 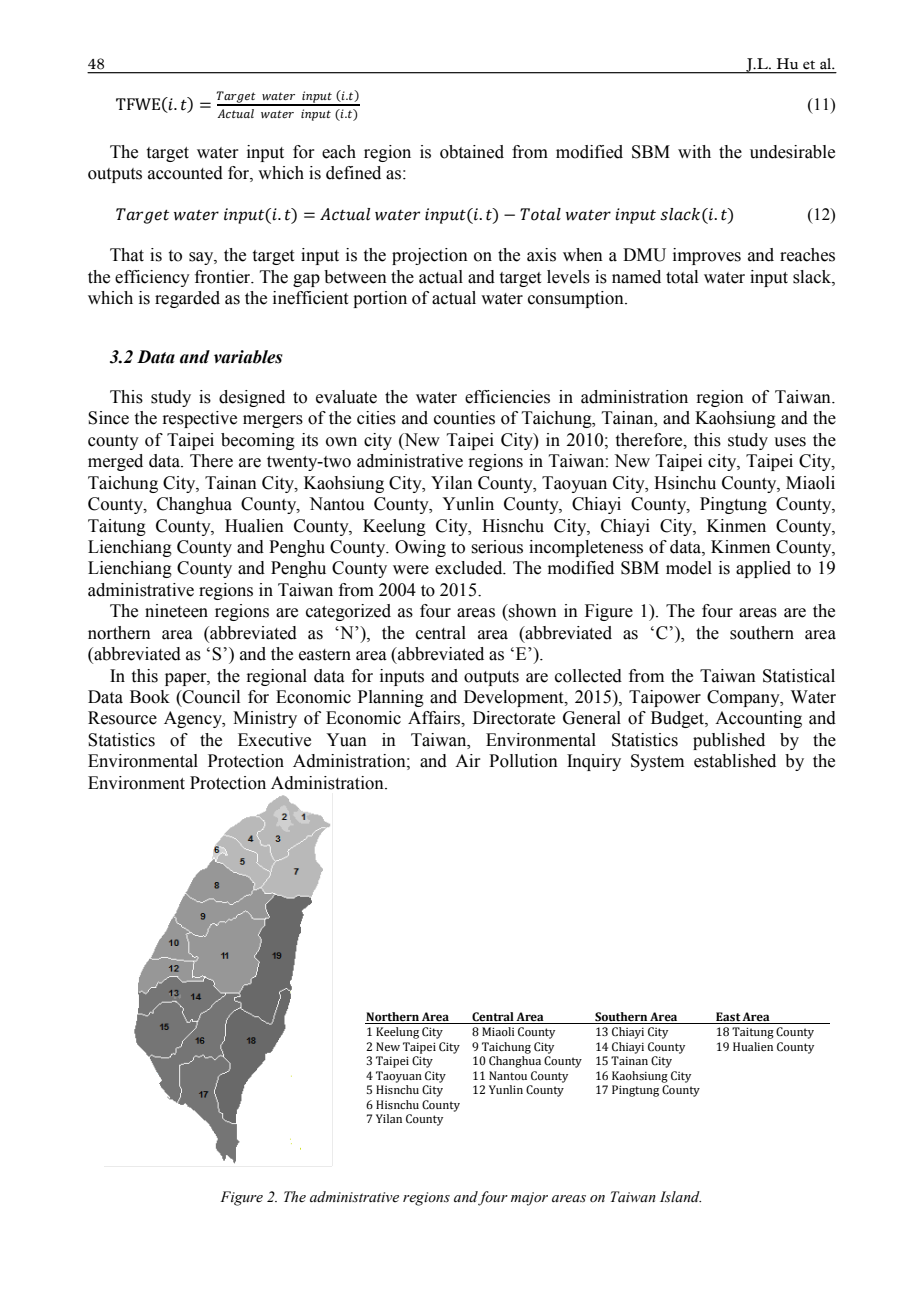 What do you see at coordinates (735, 761) in the screenshot?
I see `established` at bounding box center [735, 761].
